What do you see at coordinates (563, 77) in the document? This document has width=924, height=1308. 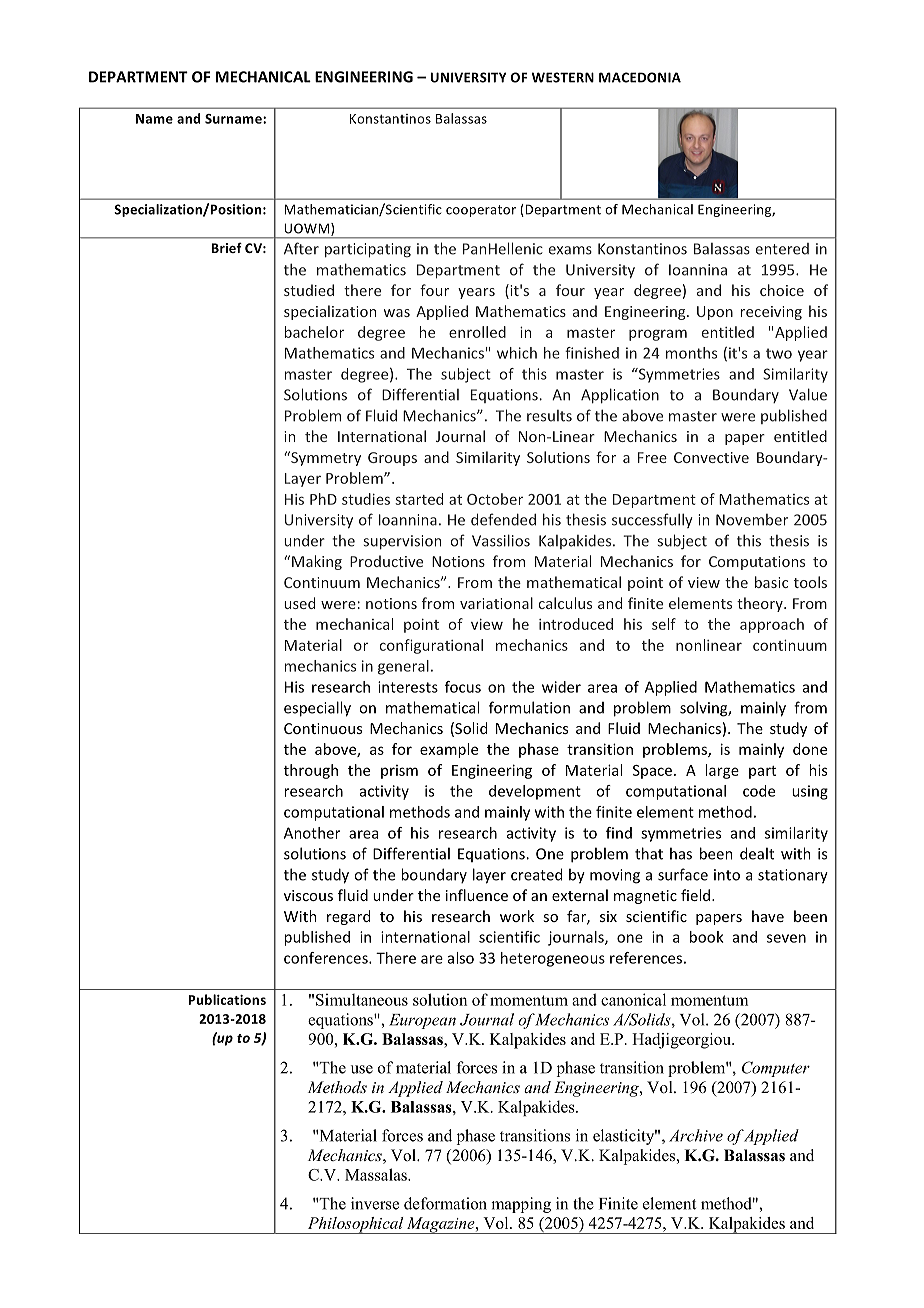 I see `WESTERN` at bounding box center [563, 77].
